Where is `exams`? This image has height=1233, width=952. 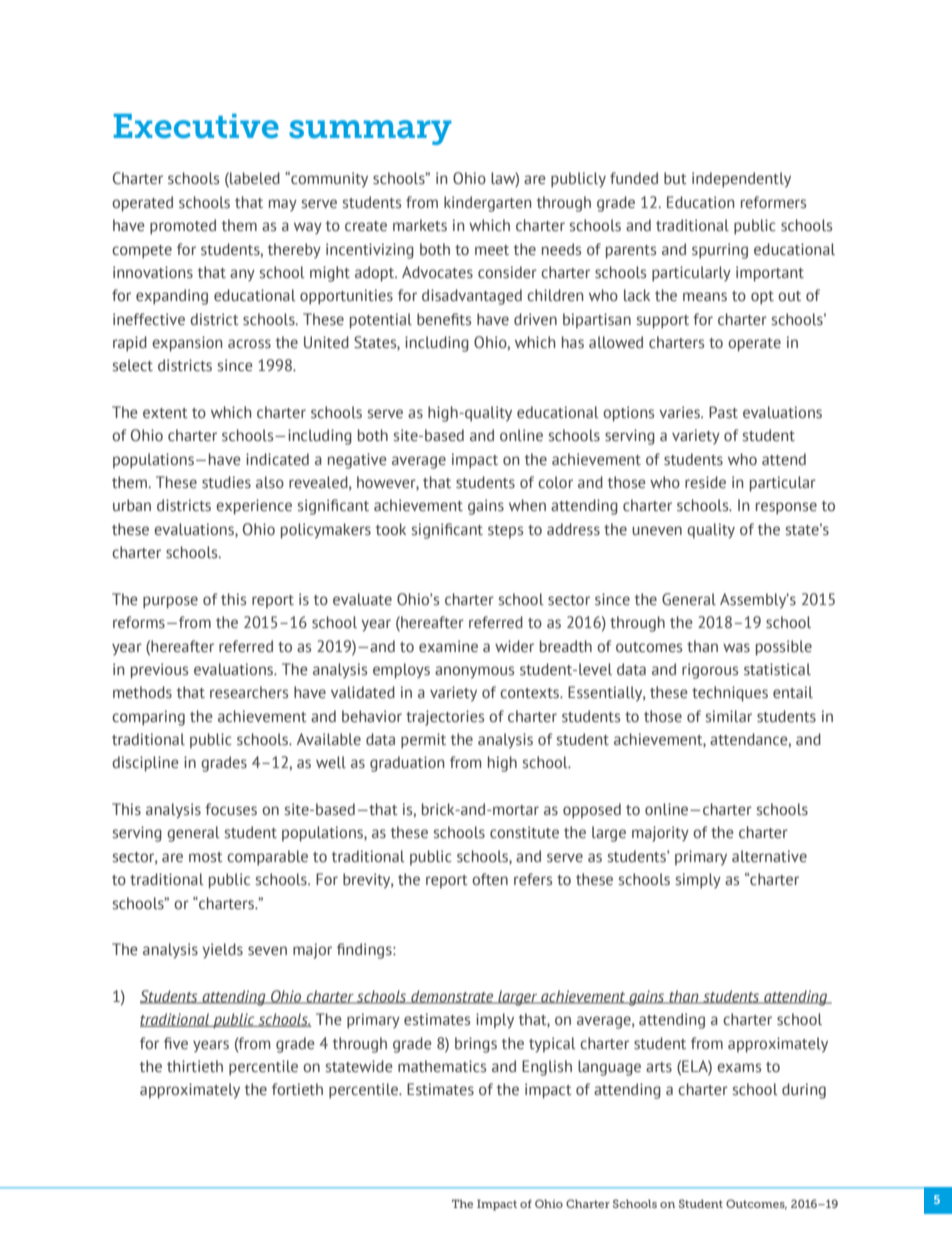 exams is located at coordinates (739, 1068).
